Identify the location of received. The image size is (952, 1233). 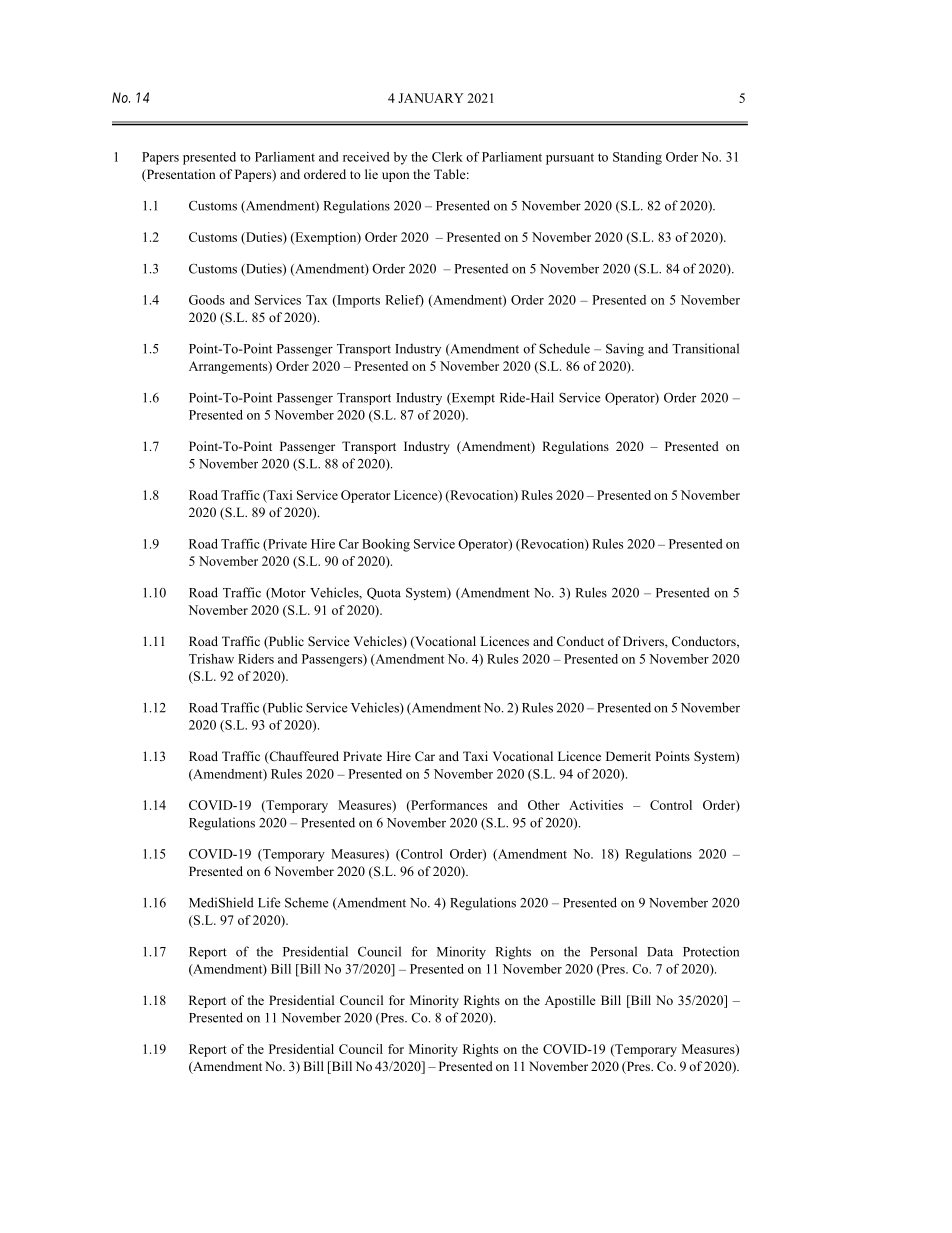
(366, 157).
